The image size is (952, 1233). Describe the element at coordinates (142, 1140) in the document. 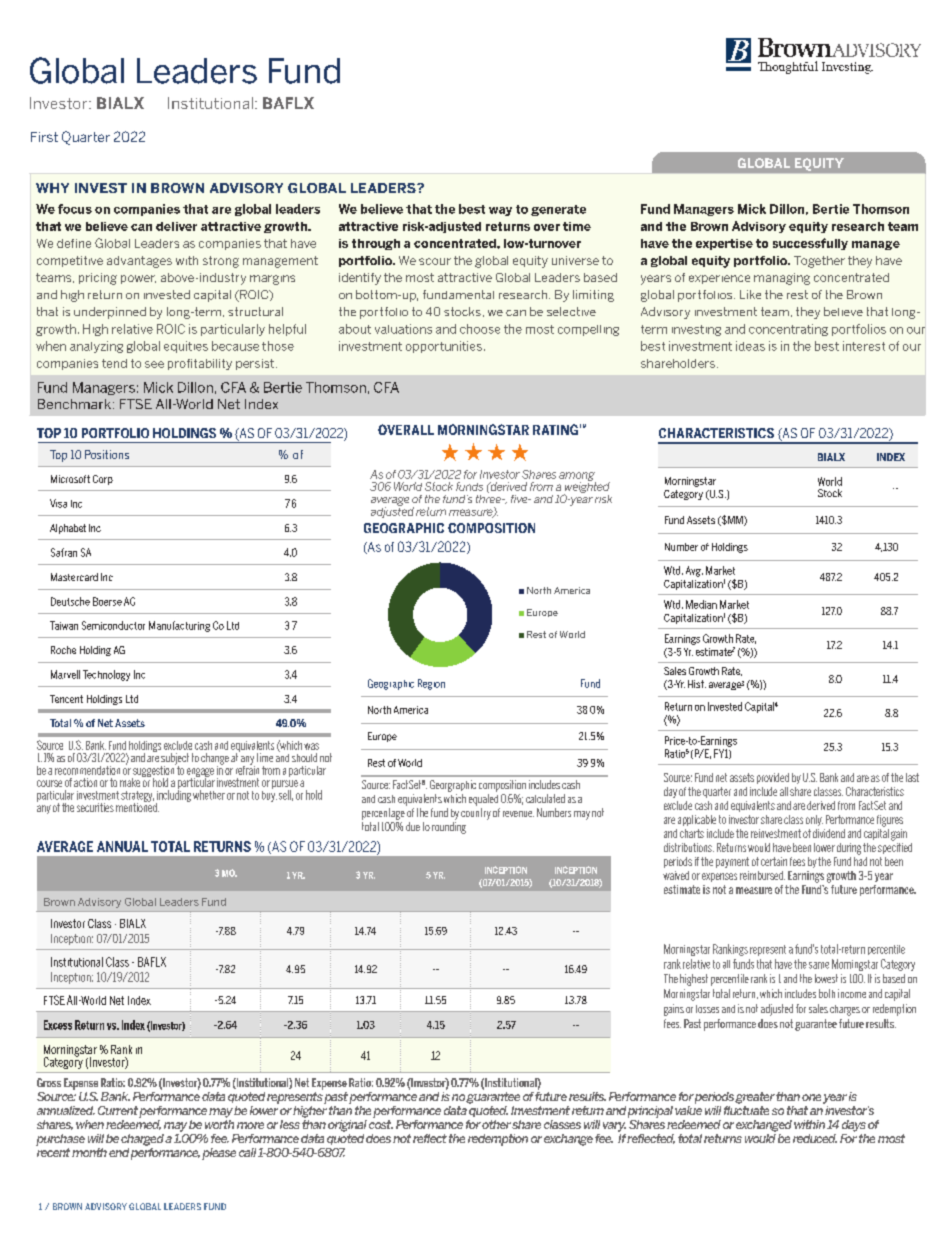

I see `charged` at that location.
